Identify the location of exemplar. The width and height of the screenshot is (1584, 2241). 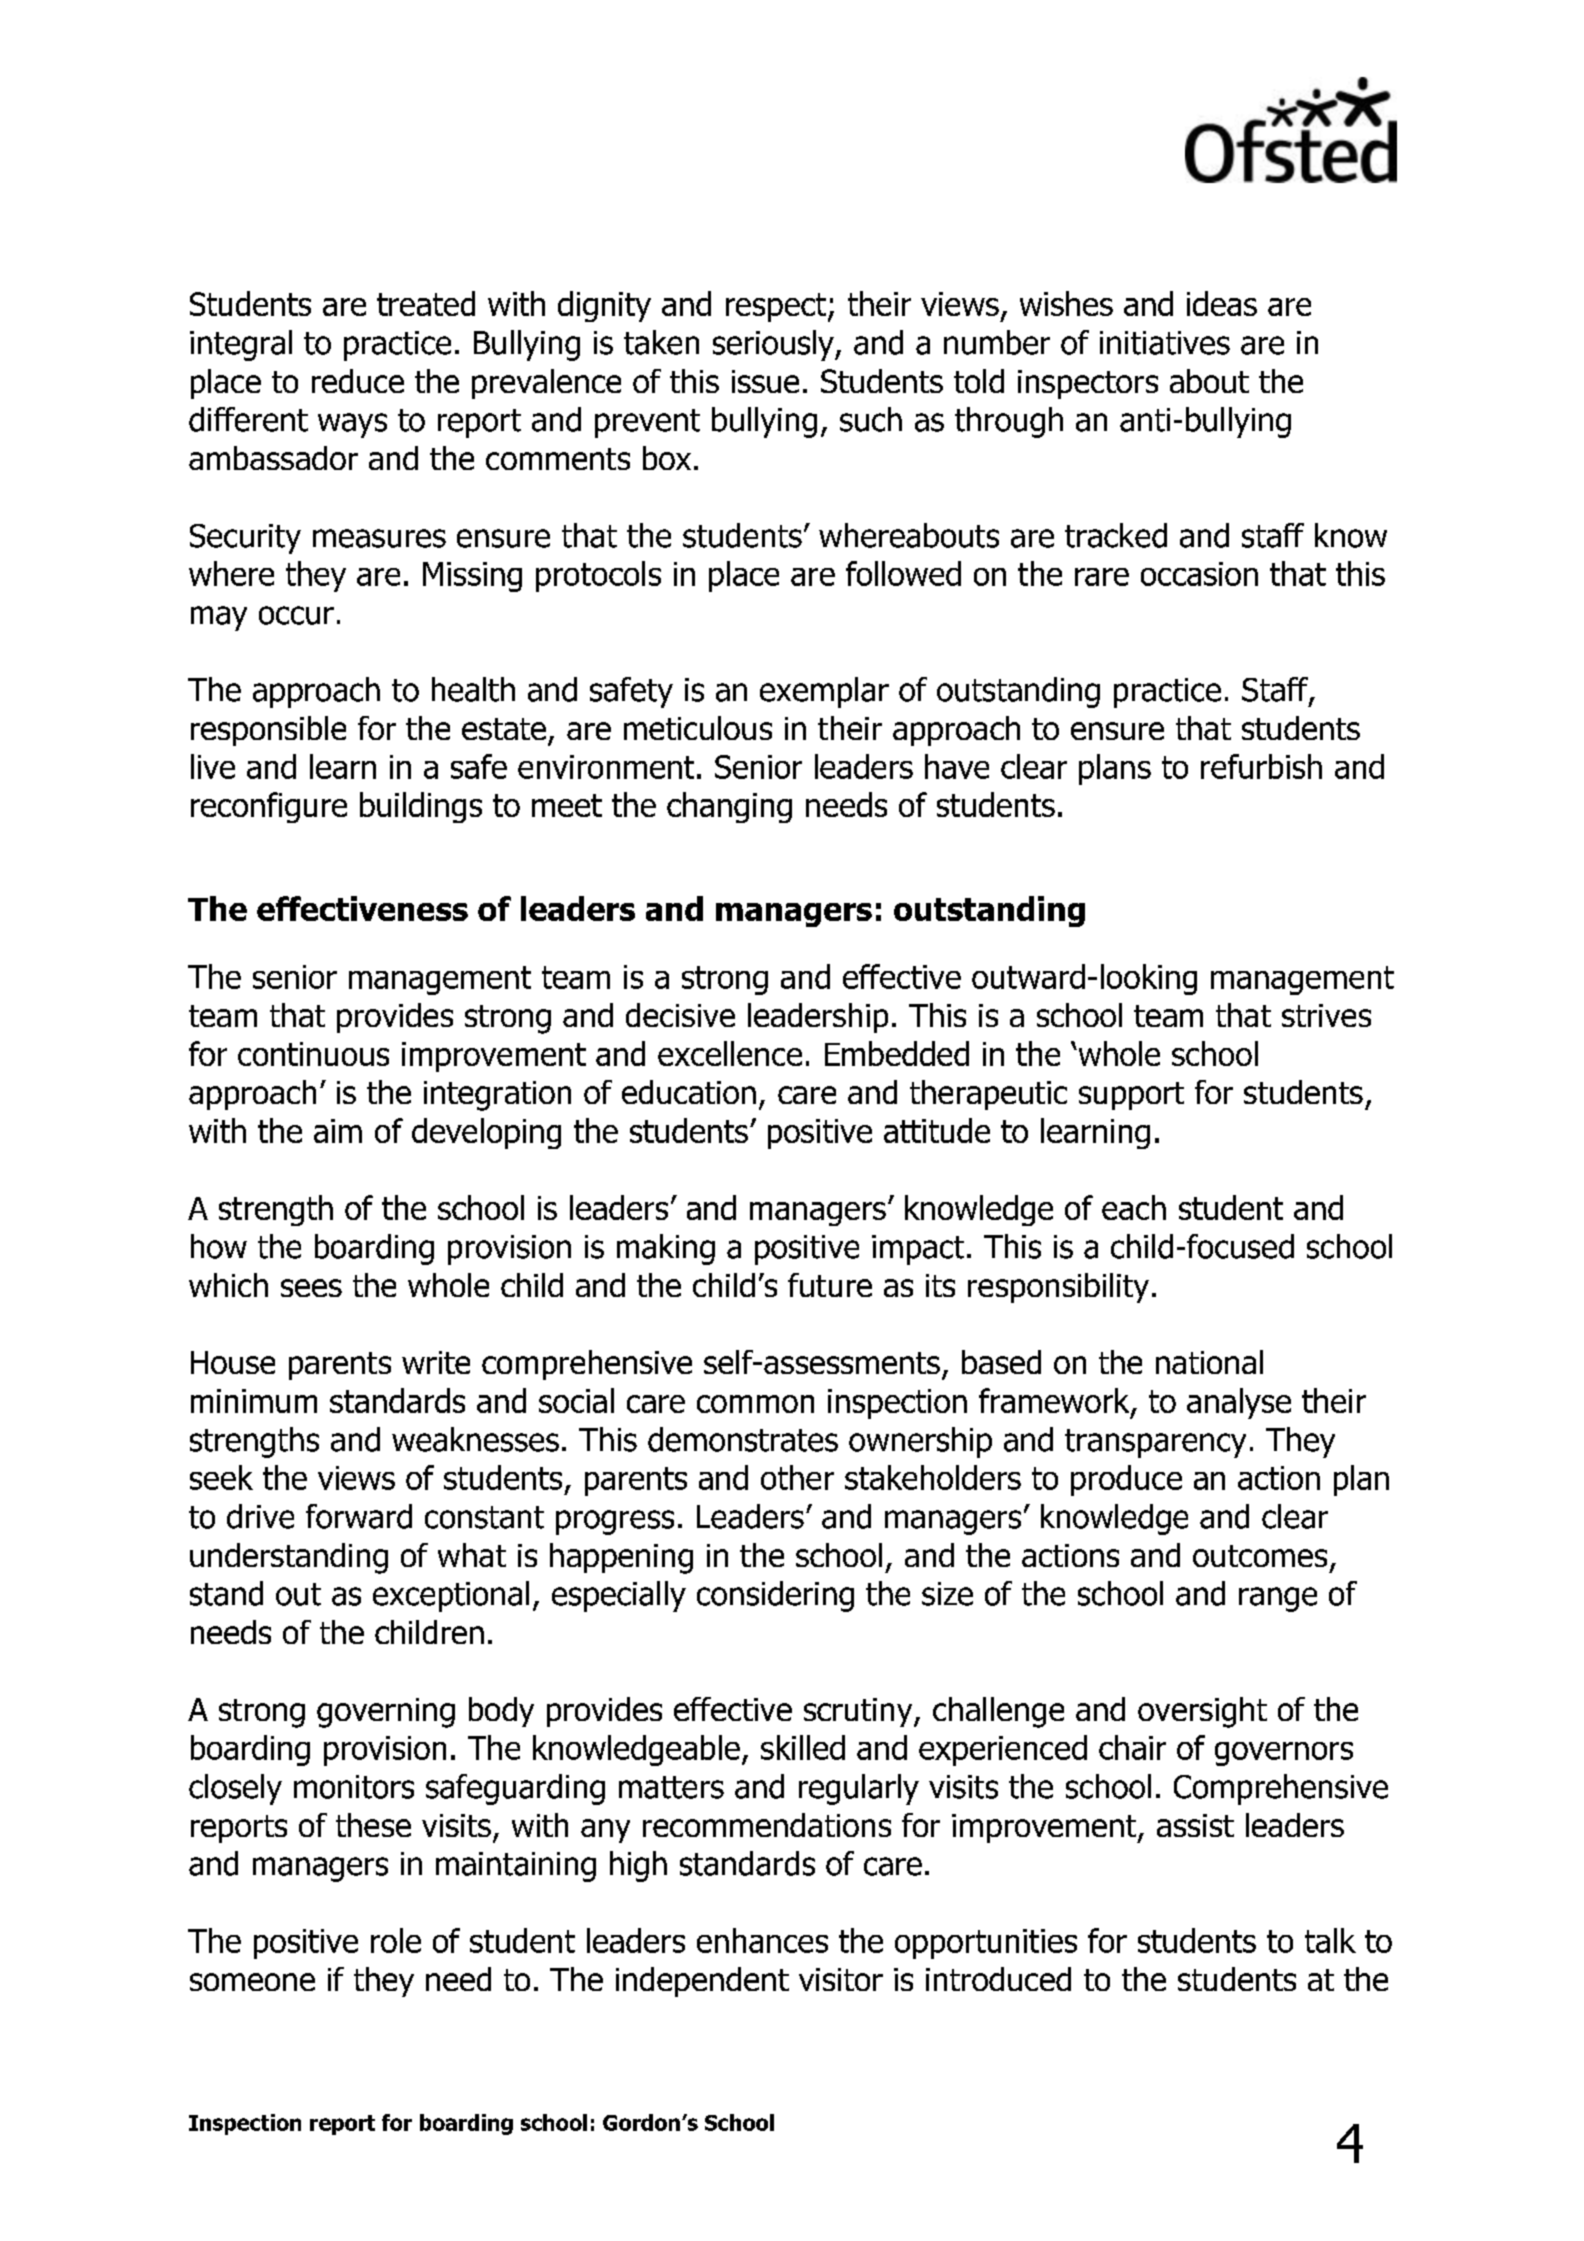
(824, 692).
